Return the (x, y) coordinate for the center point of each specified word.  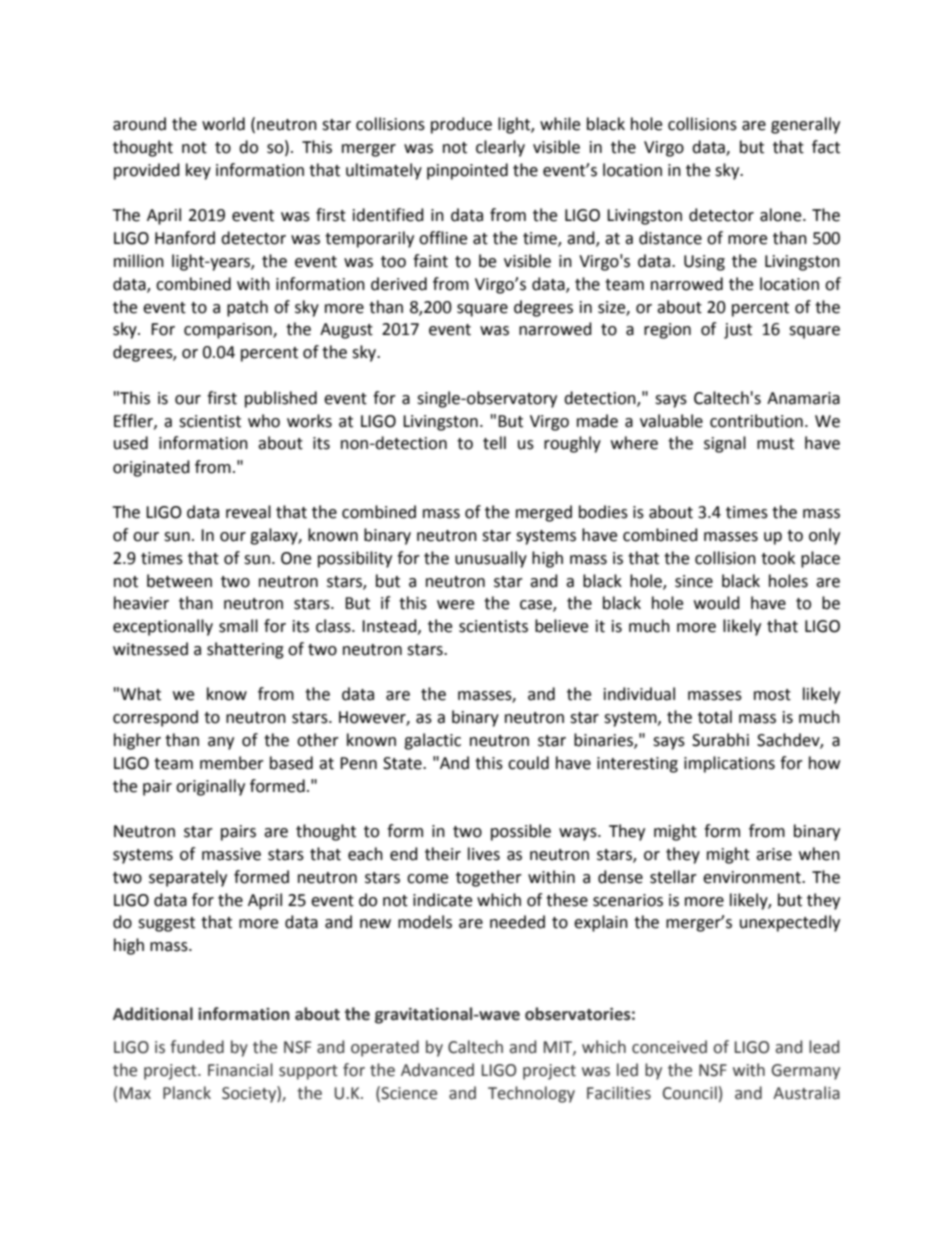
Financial (240, 1070)
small (238, 626)
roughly (572, 444)
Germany (805, 1072)
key (198, 171)
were (455, 605)
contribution (756, 421)
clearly (500, 148)
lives (484, 854)
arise (774, 854)
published (281, 399)
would (717, 603)
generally (805, 125)
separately (188, 878)
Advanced (437, 1070)
